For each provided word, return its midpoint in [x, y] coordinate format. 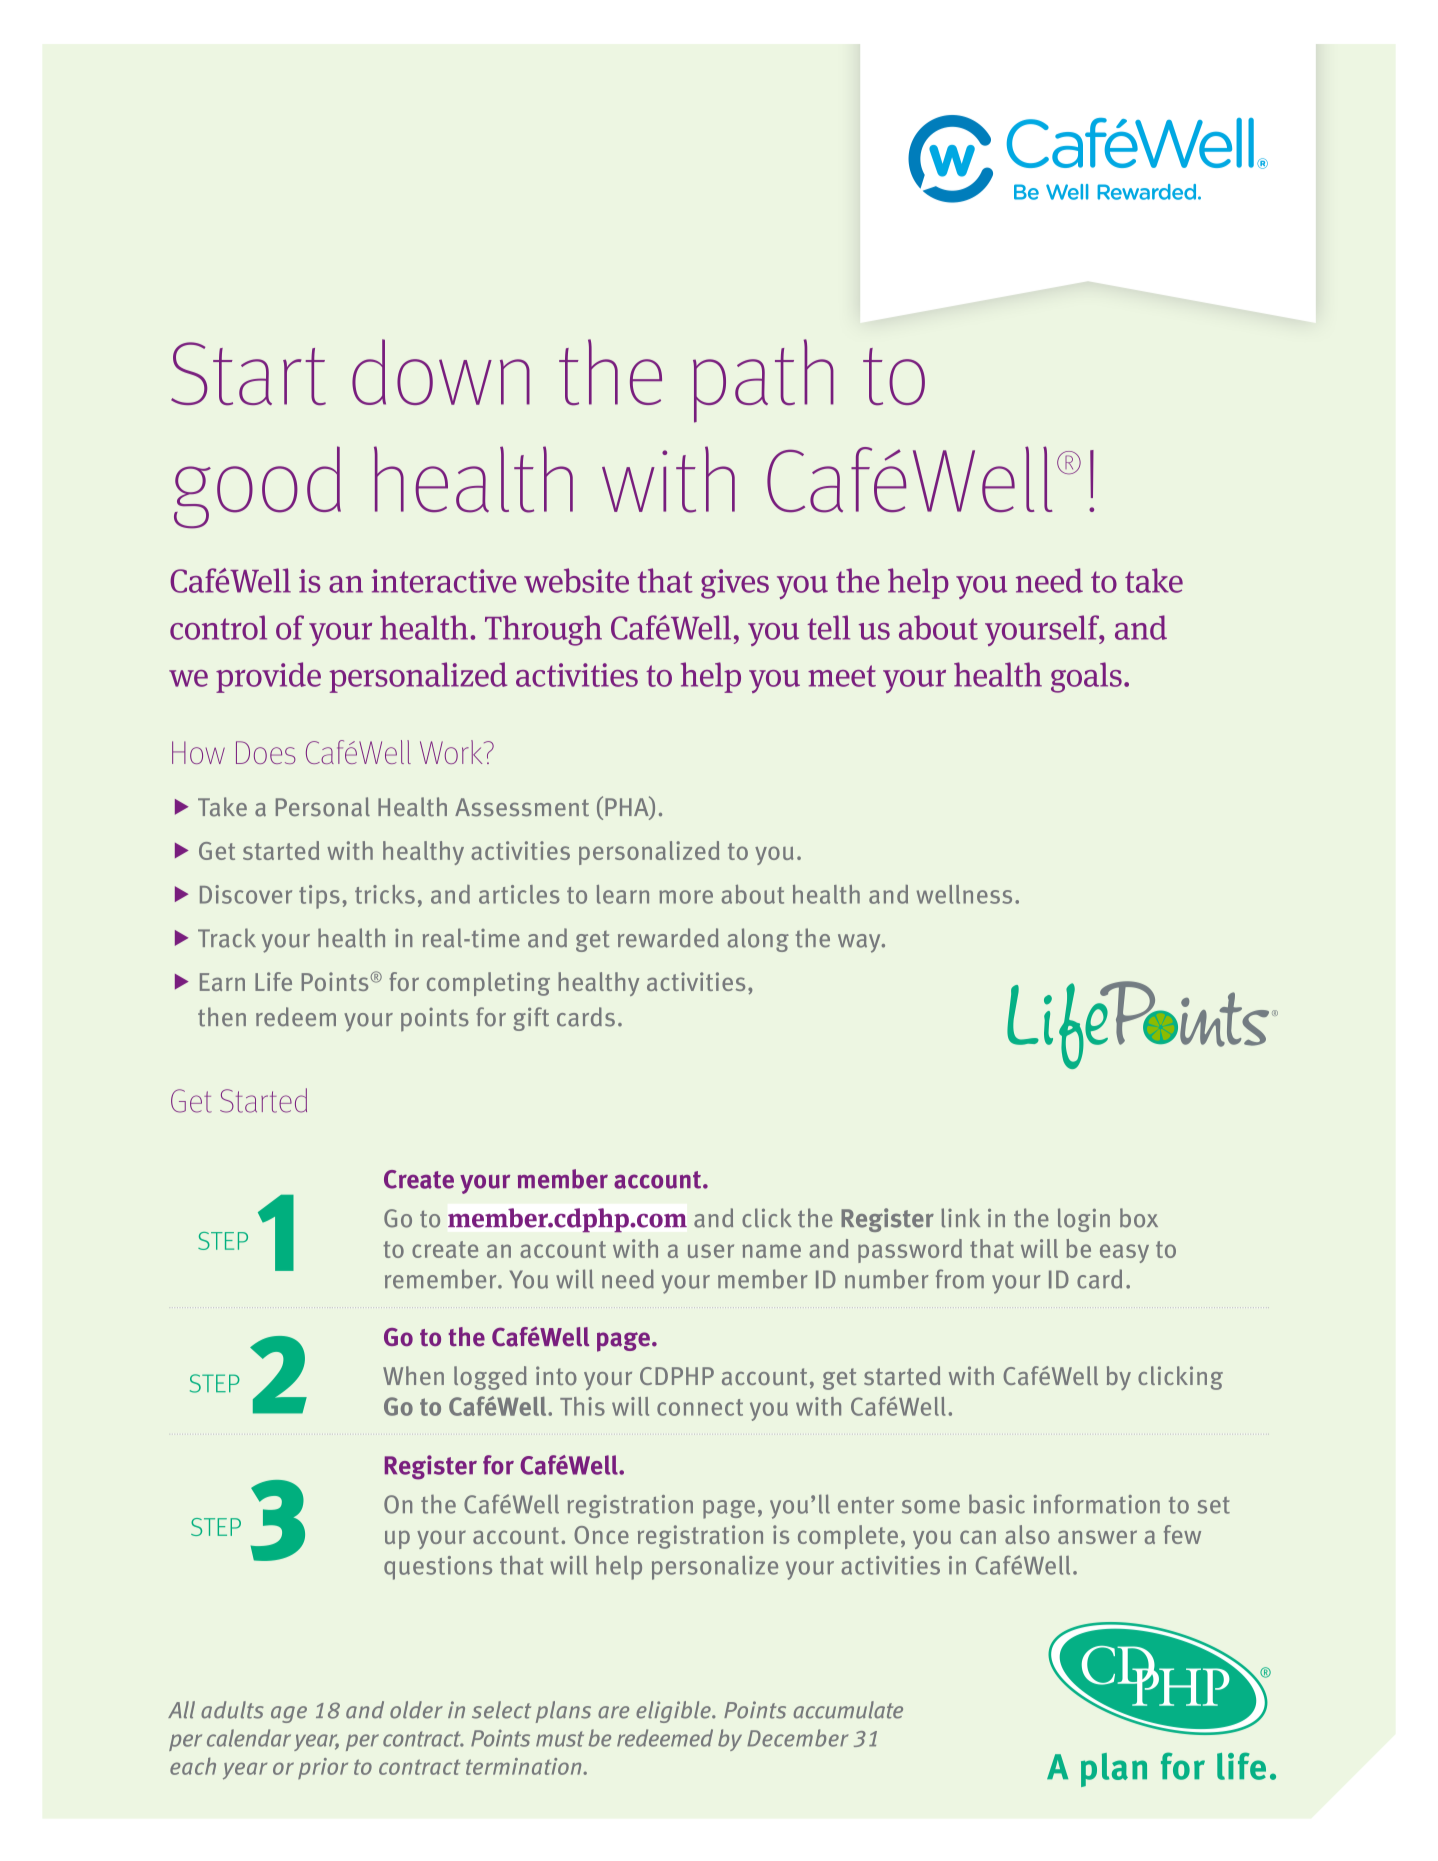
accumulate [848, 1710]
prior [323, 1768]
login [1084, 1220]
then [222, 1017]
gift [531, 1019]
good [257, 487]
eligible [674, 1712]
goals [1086, 677]
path [763, 381]
